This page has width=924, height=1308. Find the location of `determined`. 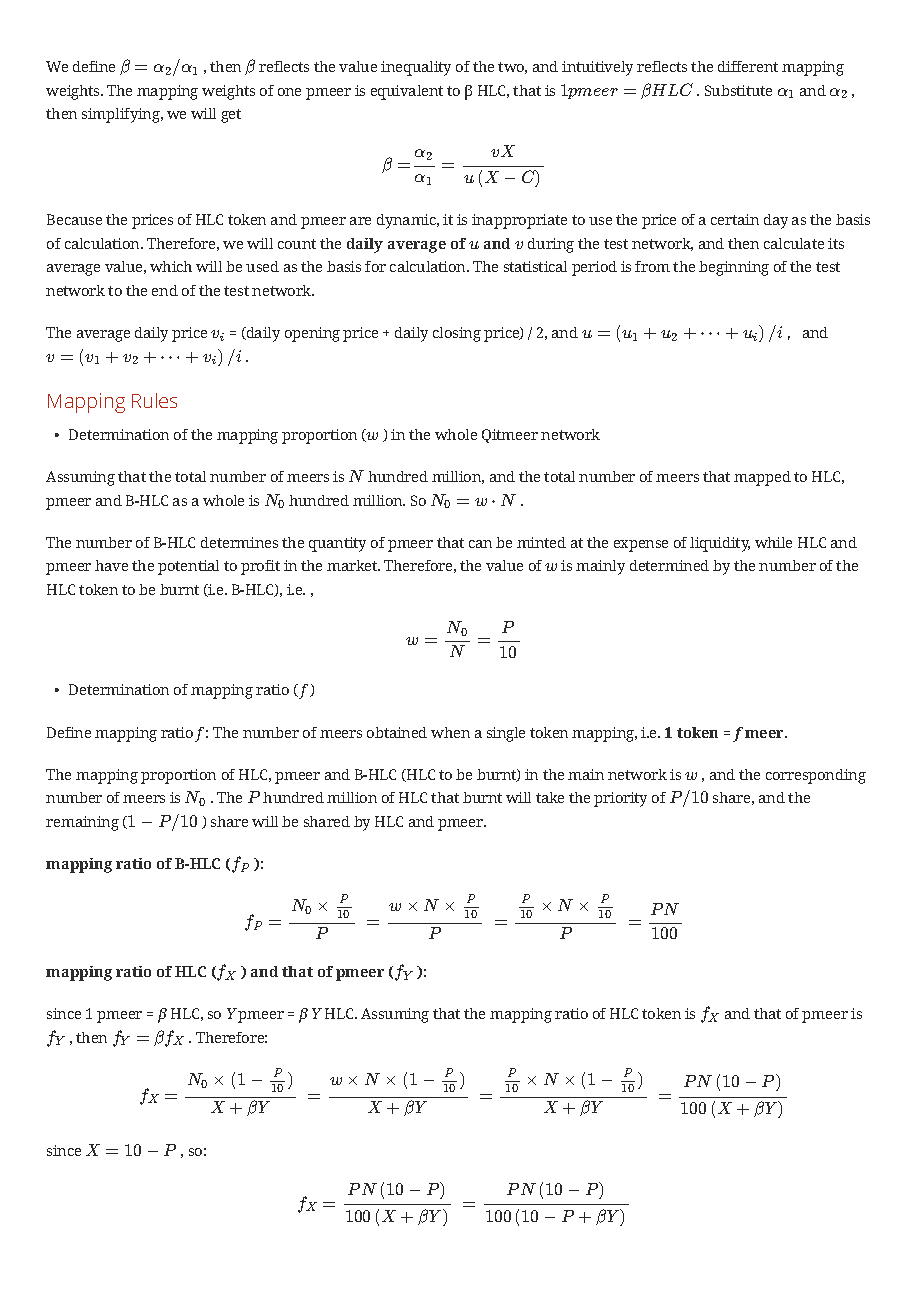

determined is located at coordinates (669, 565).
